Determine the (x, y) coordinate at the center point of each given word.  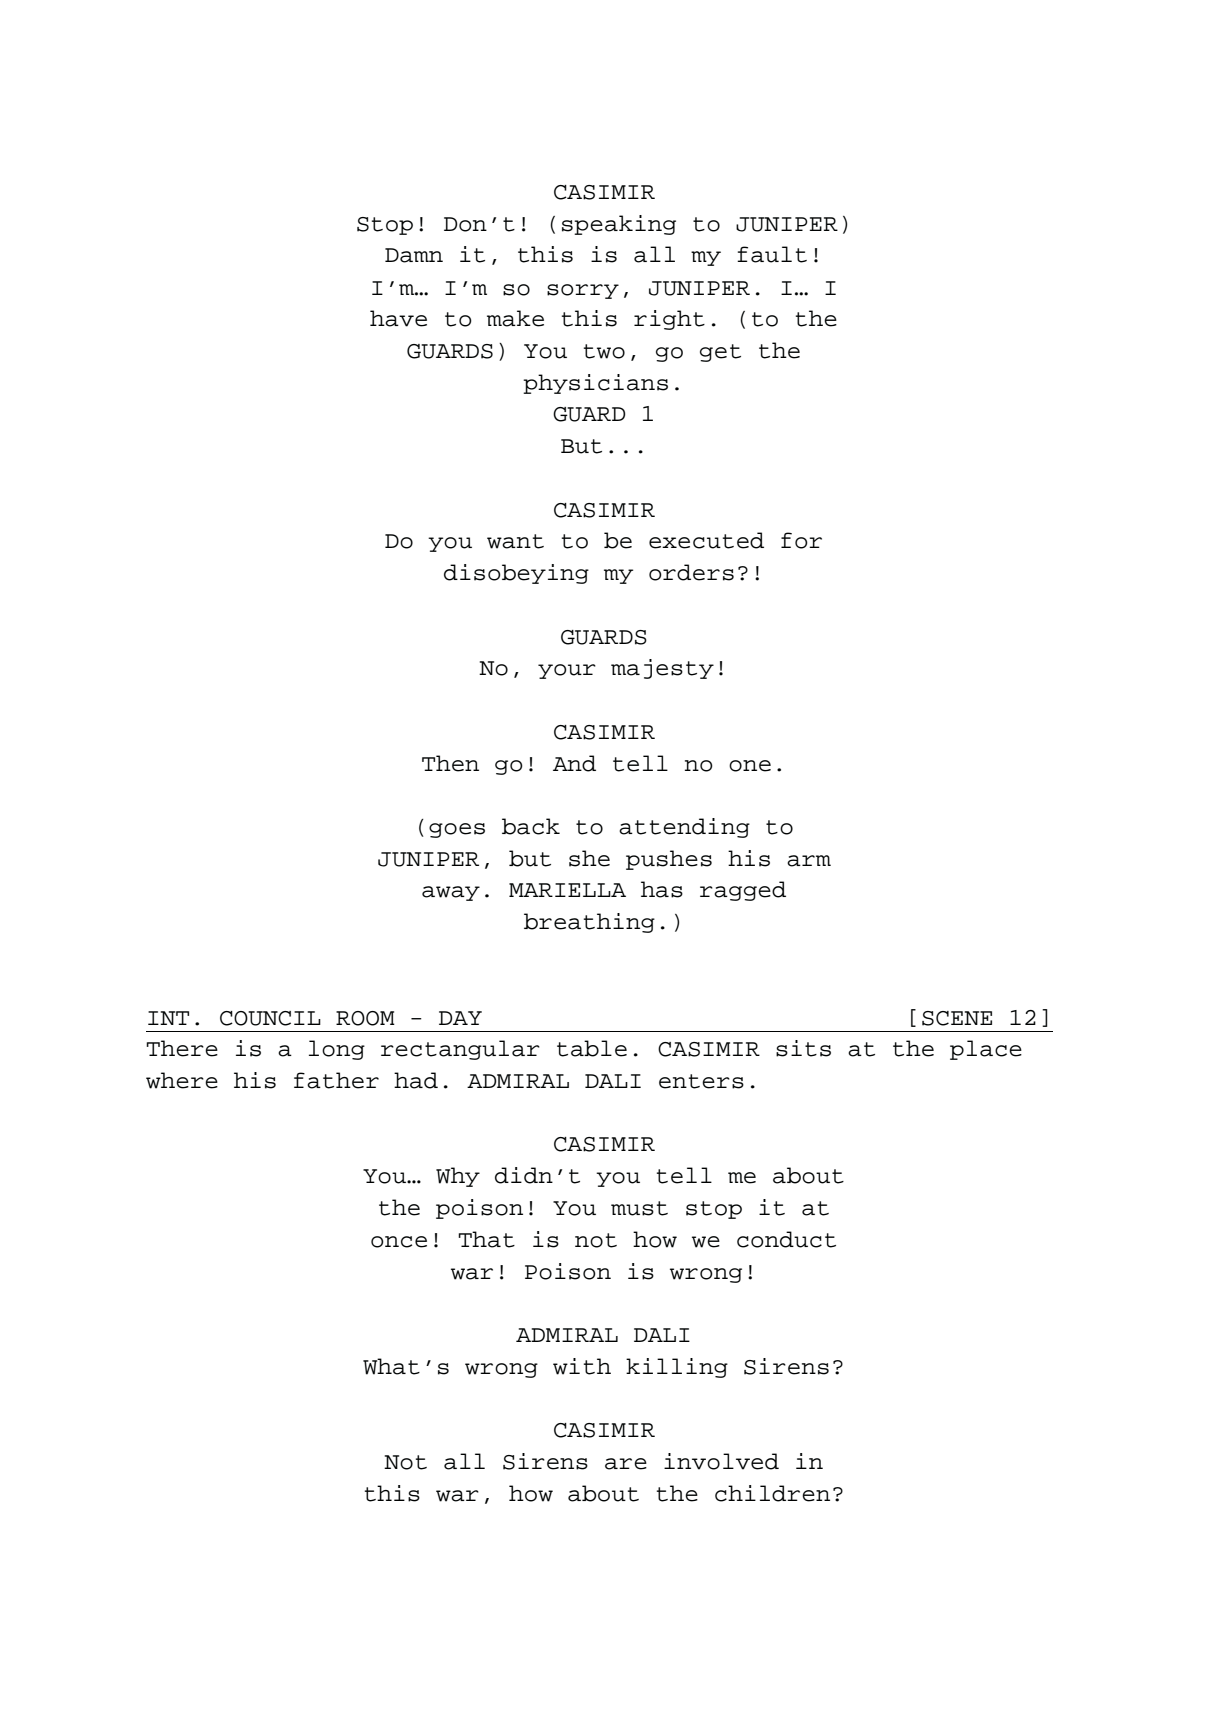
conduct (786, 1239)
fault (772, 254)
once (399, 1242)
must (639, 1208)
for (801, 540)
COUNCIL (270, 1018)
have (398, 318)
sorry (583, 291)
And (574, 763)
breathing (589, 923)
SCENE (957, 1018)
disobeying (516, 574)
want (515, 541)
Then (450, 763)
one (750, 766)
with (582, 1366)
